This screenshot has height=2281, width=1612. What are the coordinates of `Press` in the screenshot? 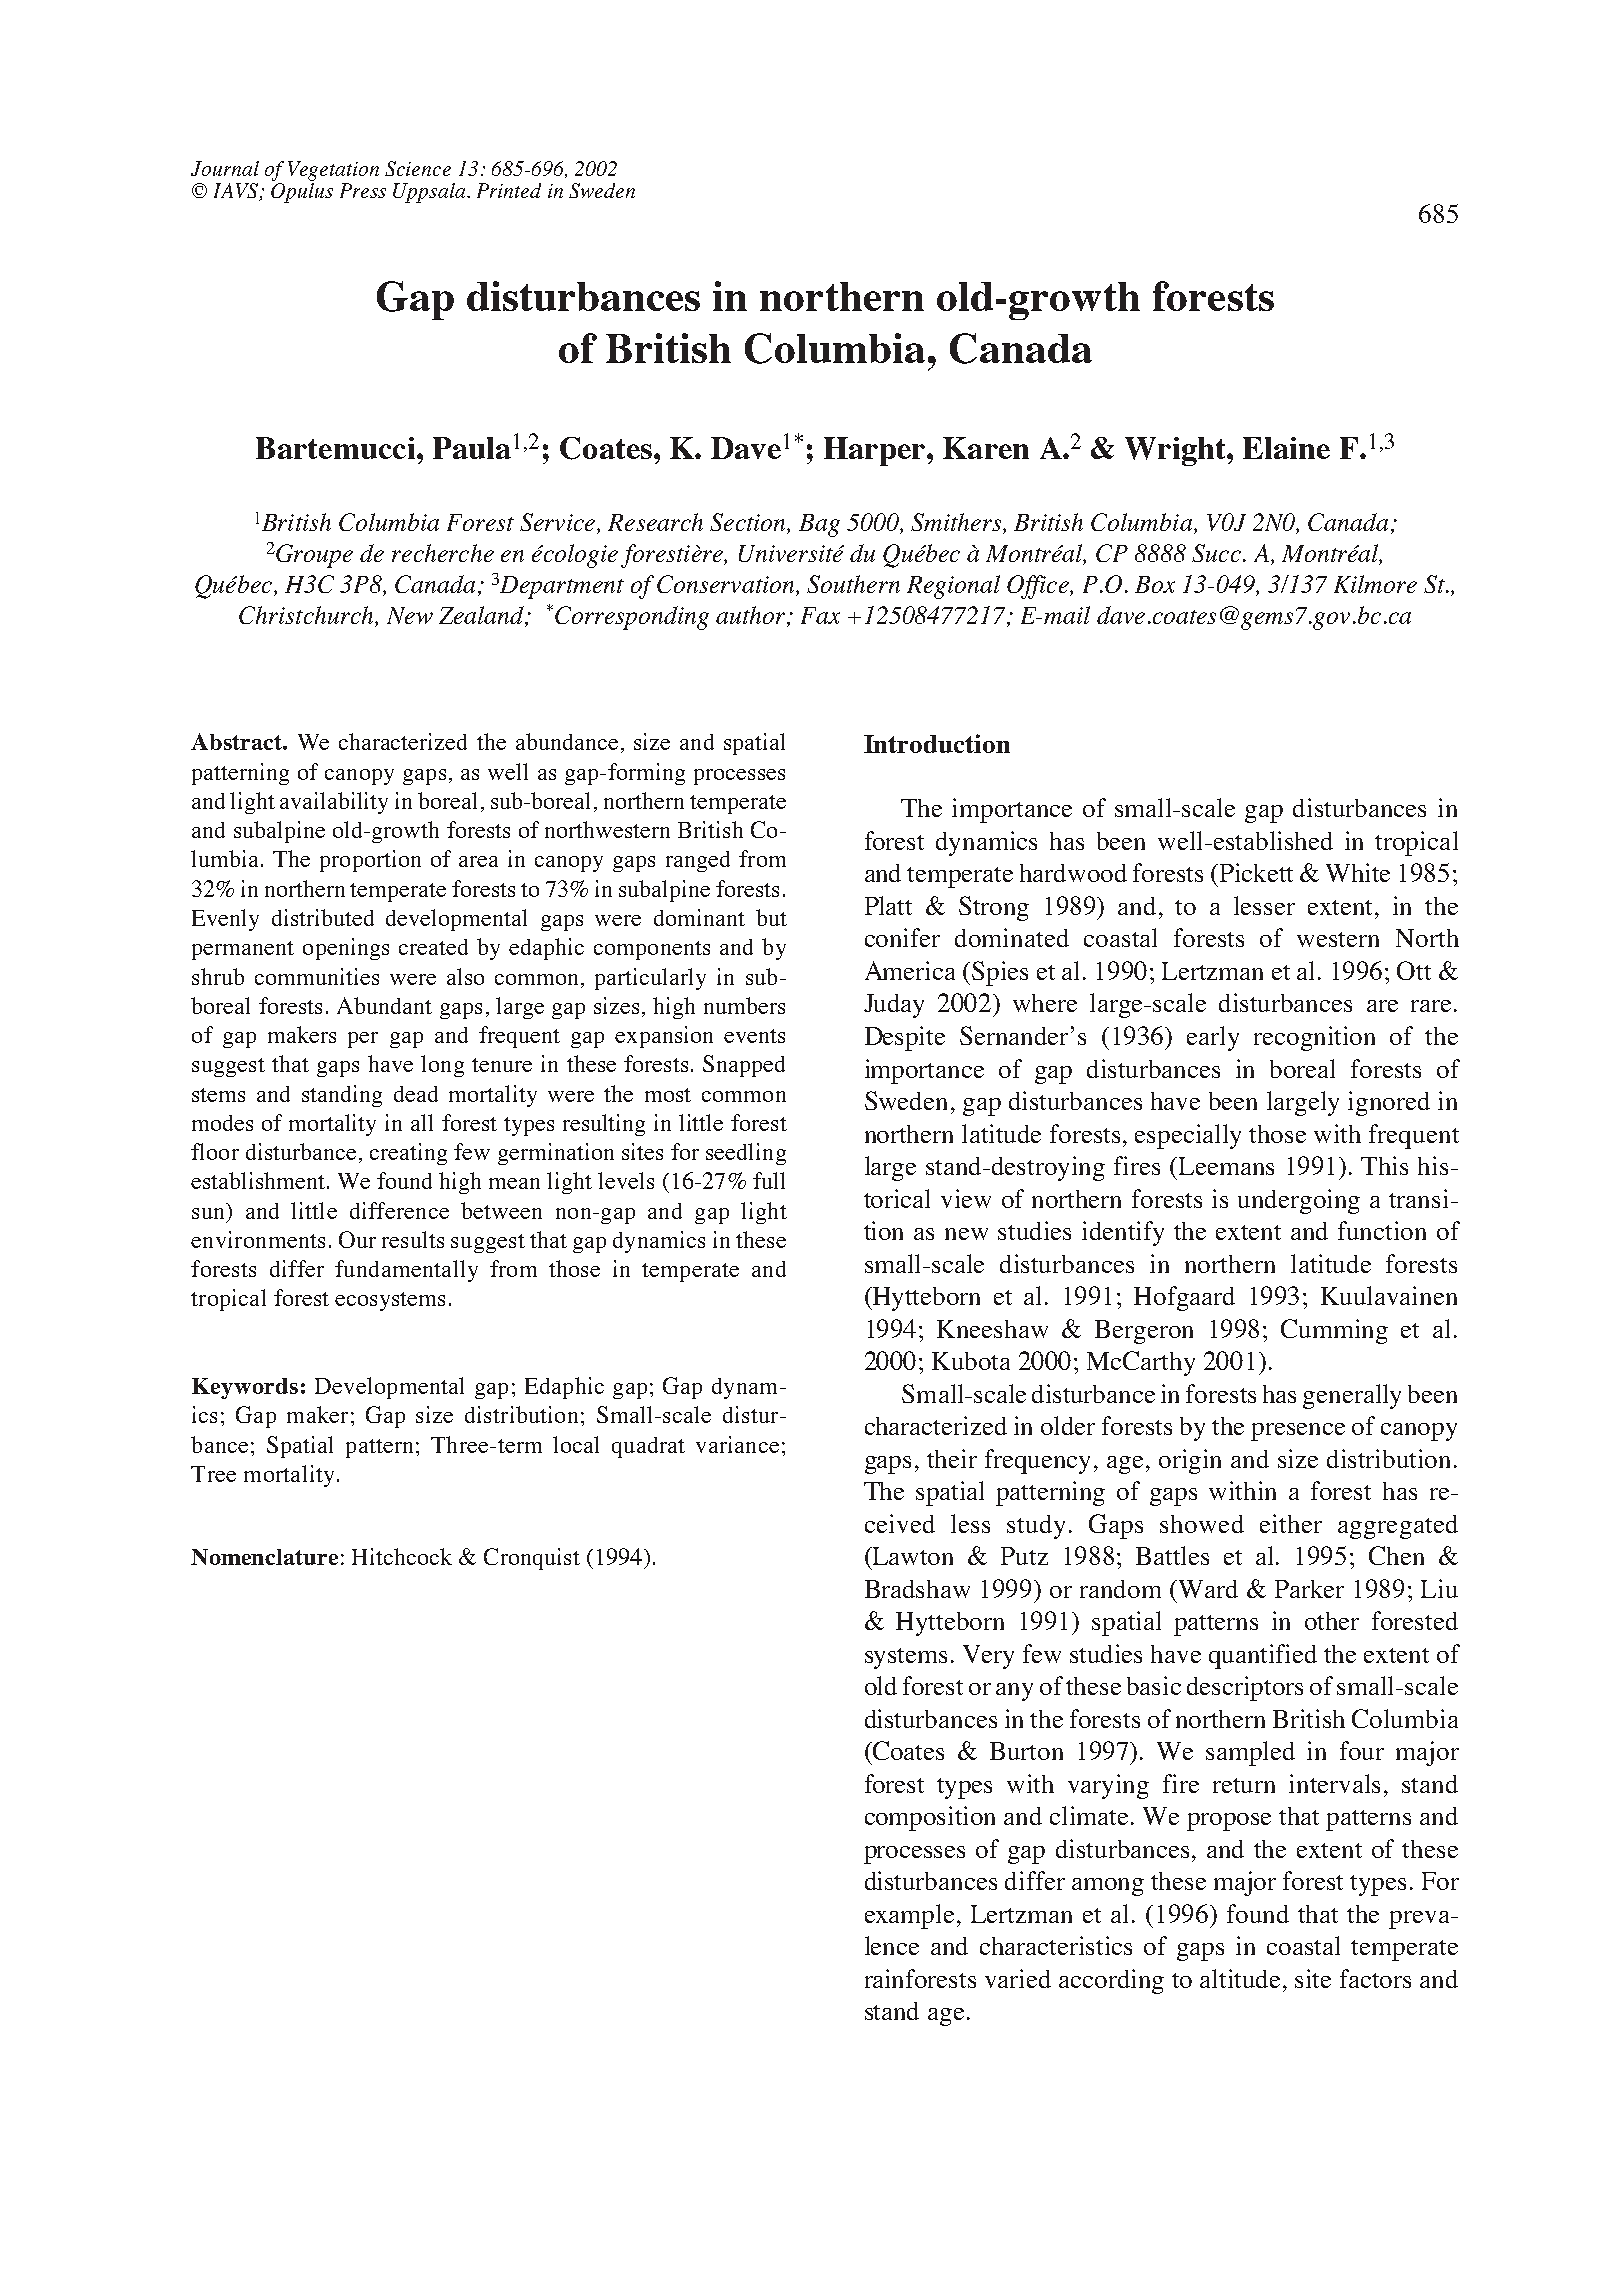 It's located at (363, 190).
